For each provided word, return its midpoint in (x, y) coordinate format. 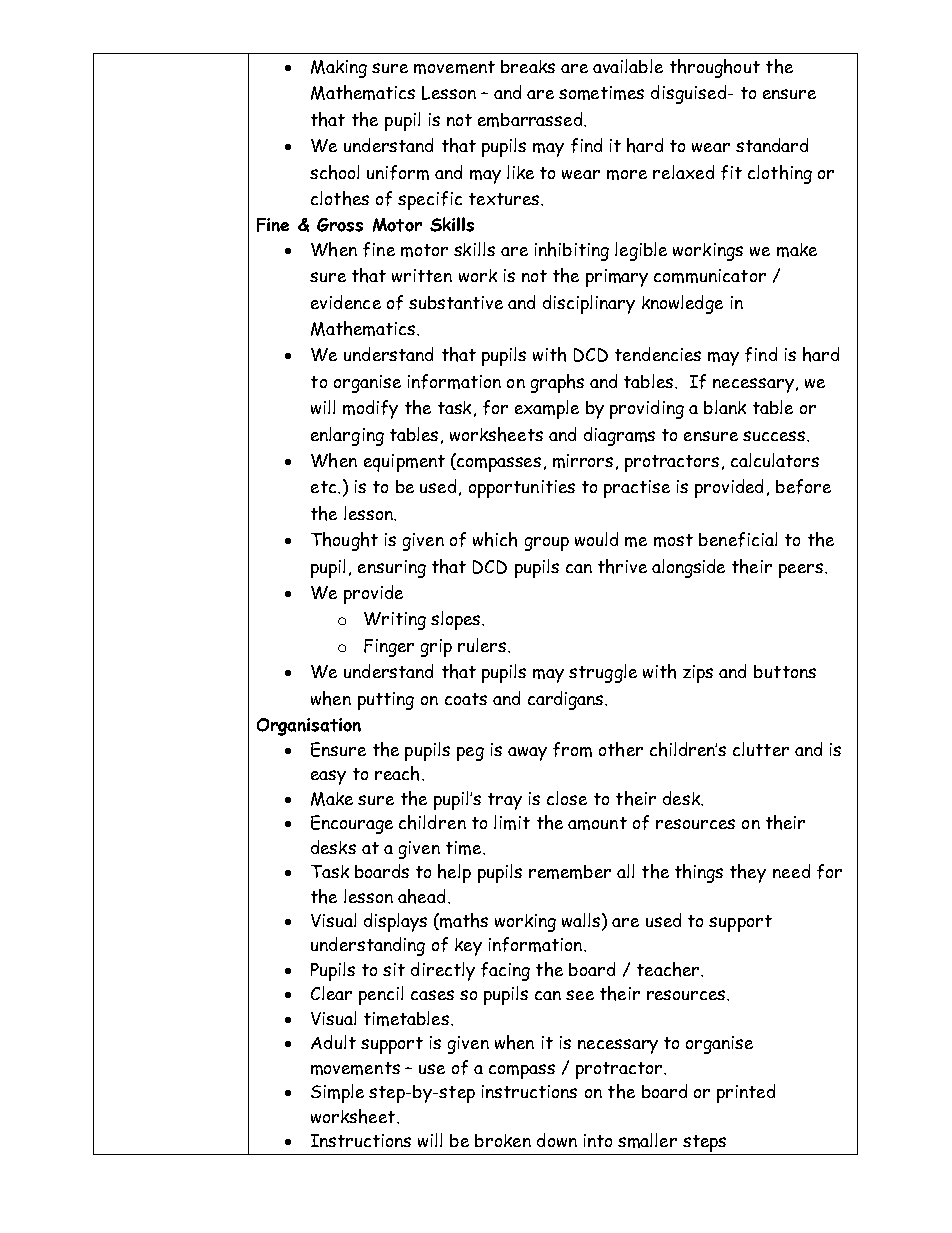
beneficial (738, 539)
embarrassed (531, 119)
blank (725, 407)
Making (339, 69)
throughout (715, 68)
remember (570, 872)
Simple (337, 1093)
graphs (557, 383)
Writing (395, 621)
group (547, 544)
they (748, 873)
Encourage (352, 824)
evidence (346, 302)
